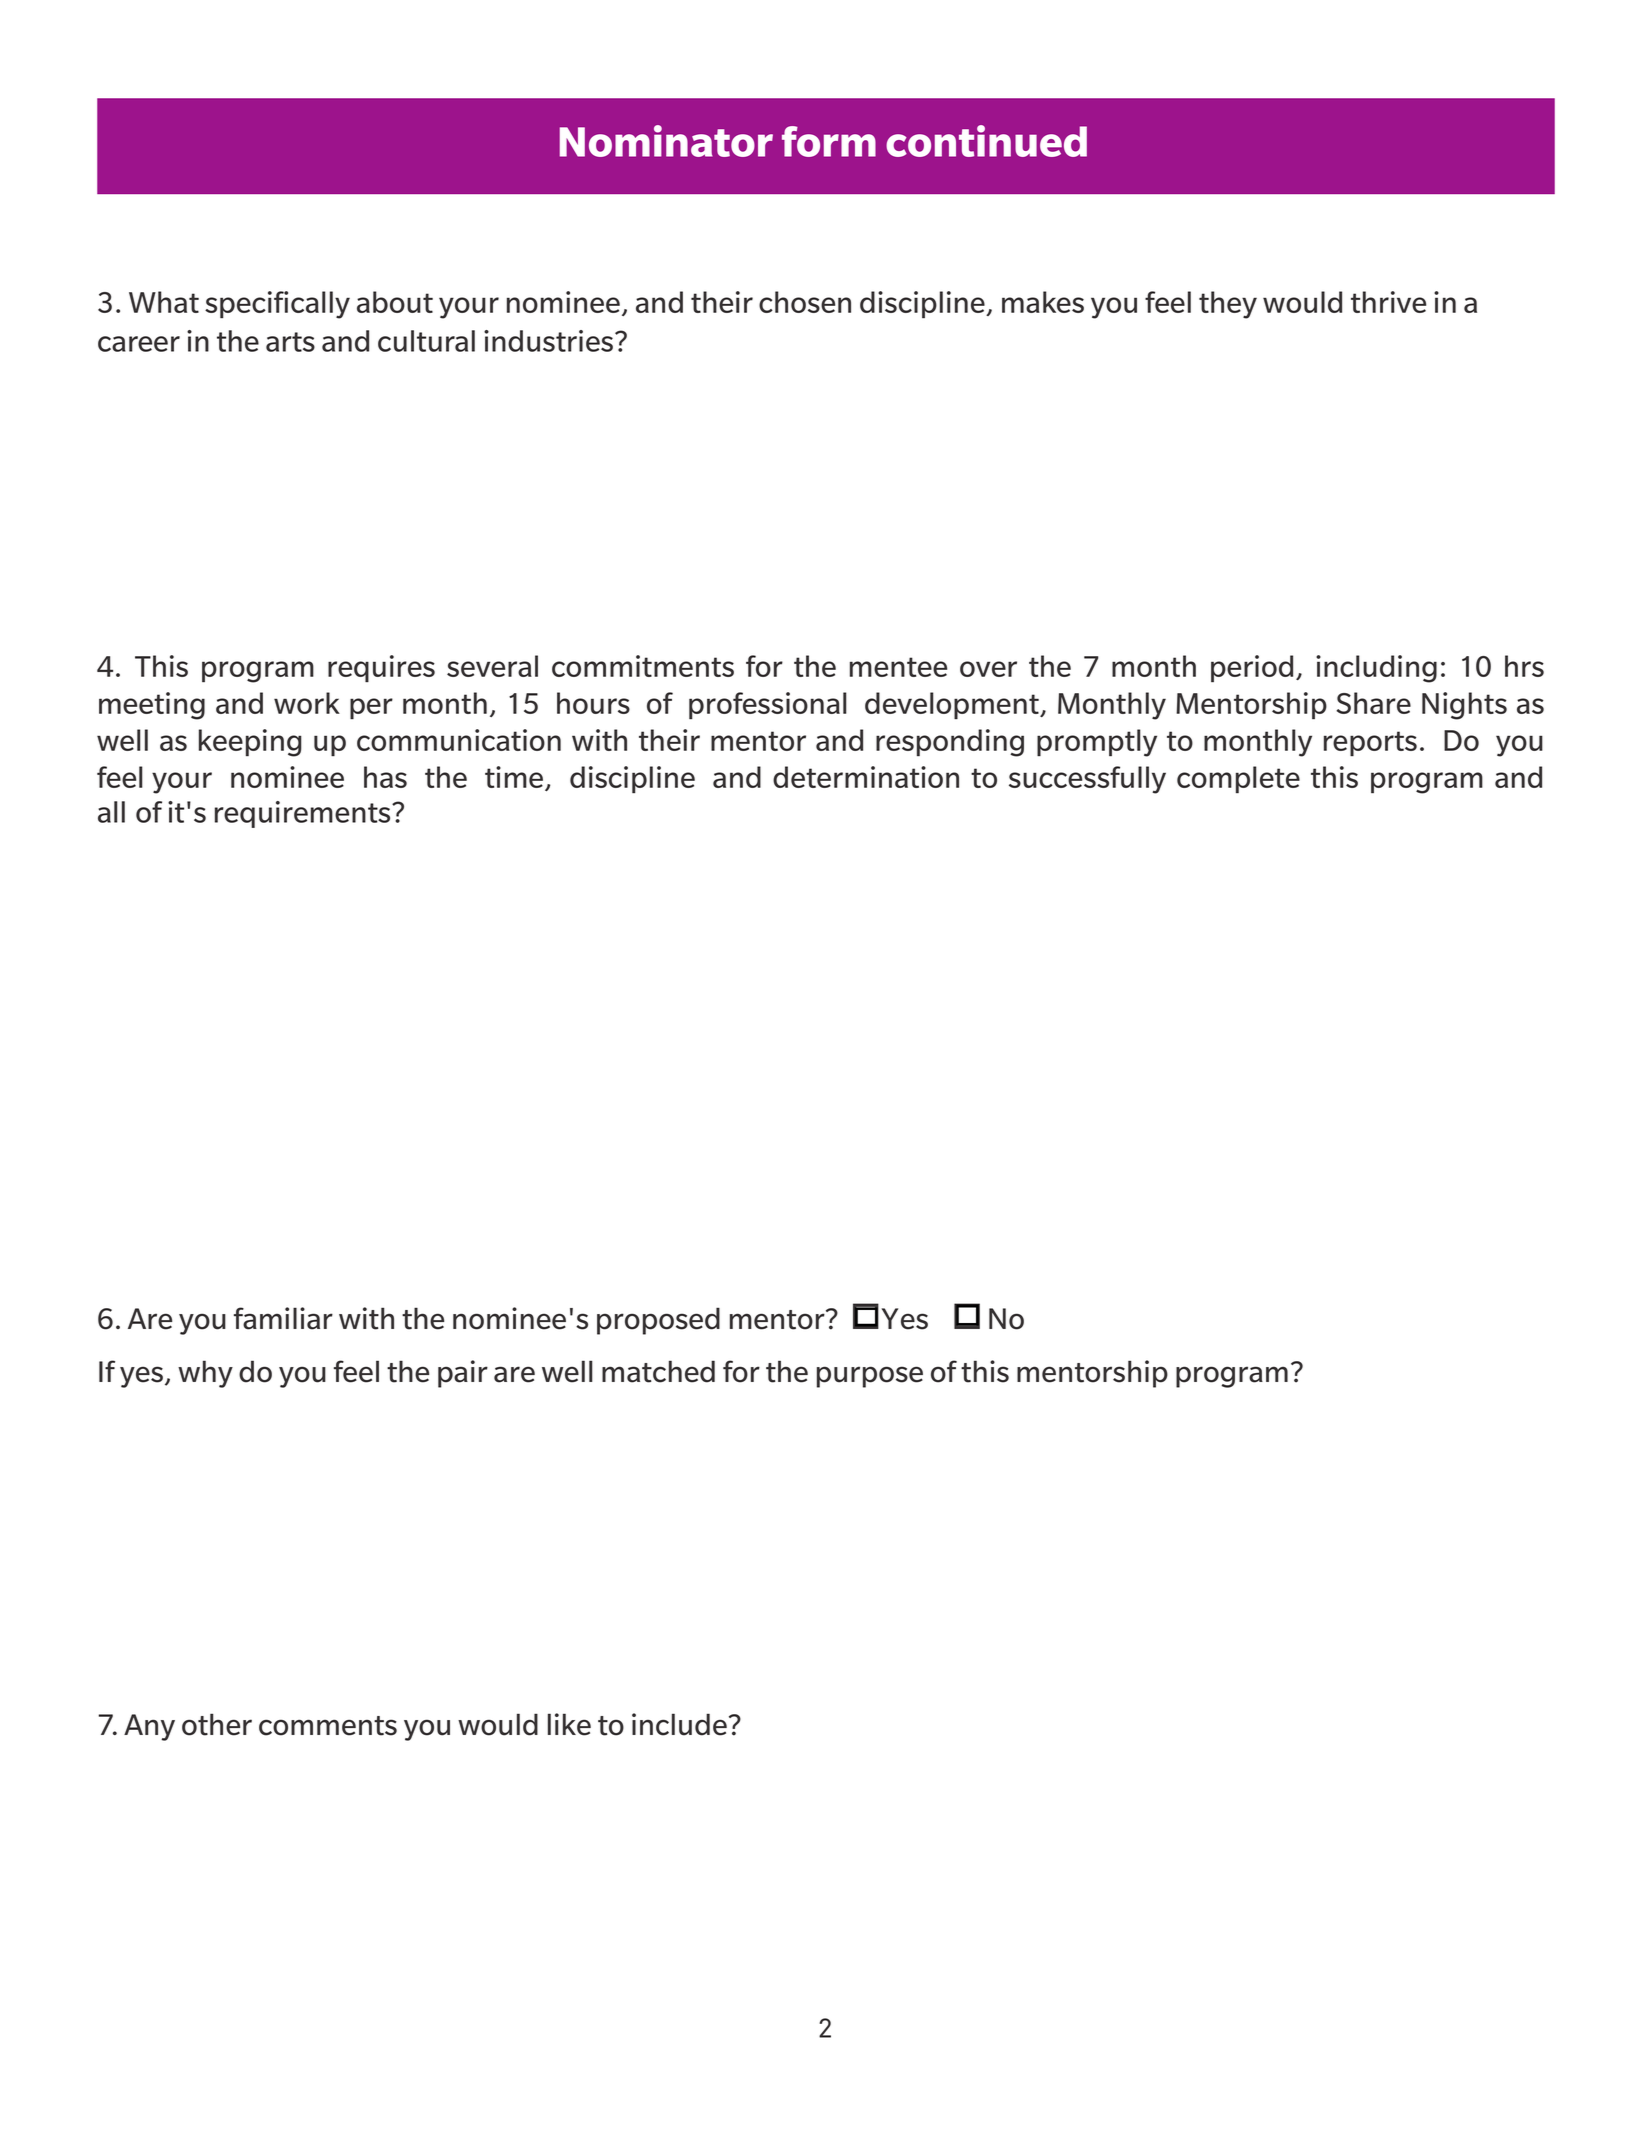 The image size is (1652, 2138). I want to click on proposed, so click(658, 1321).
